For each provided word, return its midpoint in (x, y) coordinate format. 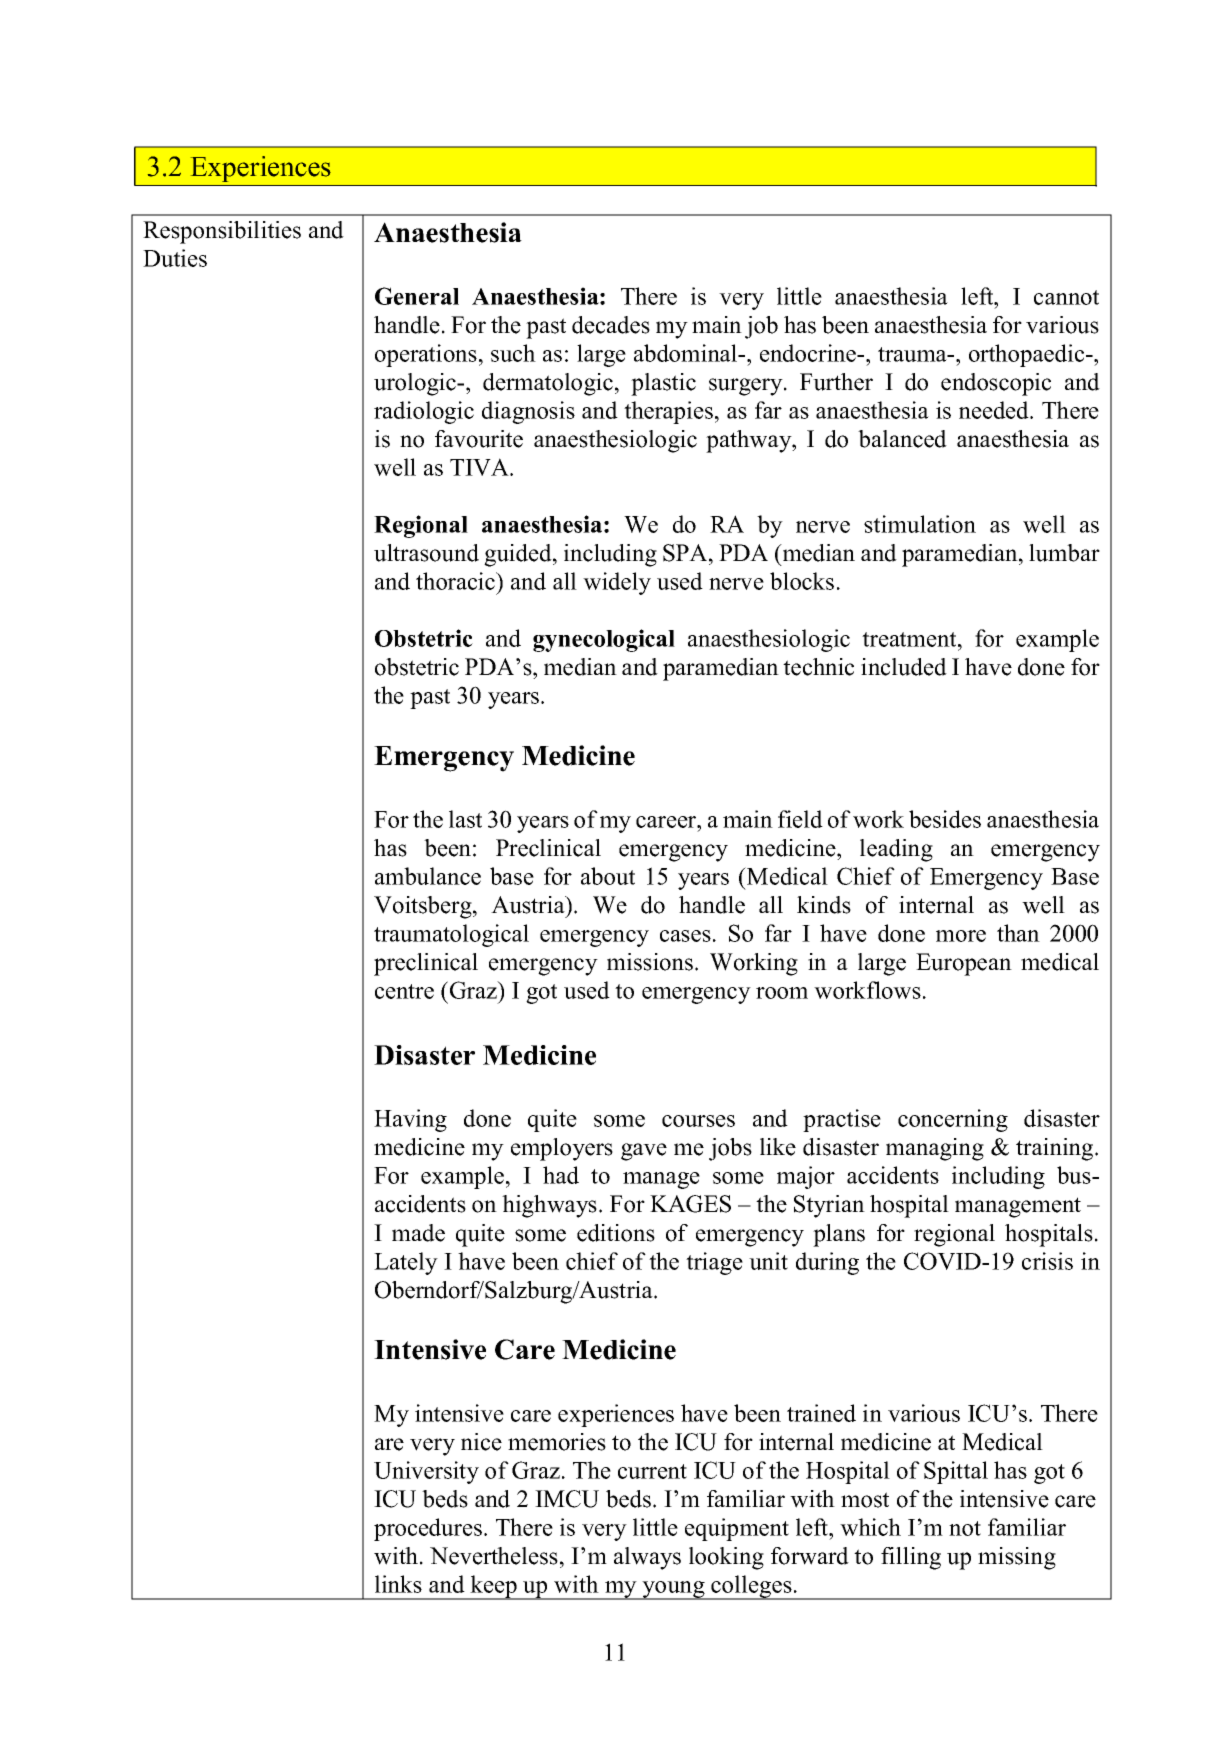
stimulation (920, 524)
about (608, 876)
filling (911, 1558)
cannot (1066, 297)
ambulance (428, 876)
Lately (406, 1263)
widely (617, 583)
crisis (1047, 1261)
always (647, 1558)
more (961, 936)
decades (611, 325)
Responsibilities (222, 232)
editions (616, 1233)
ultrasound (426, 553)
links (398, 1584)
